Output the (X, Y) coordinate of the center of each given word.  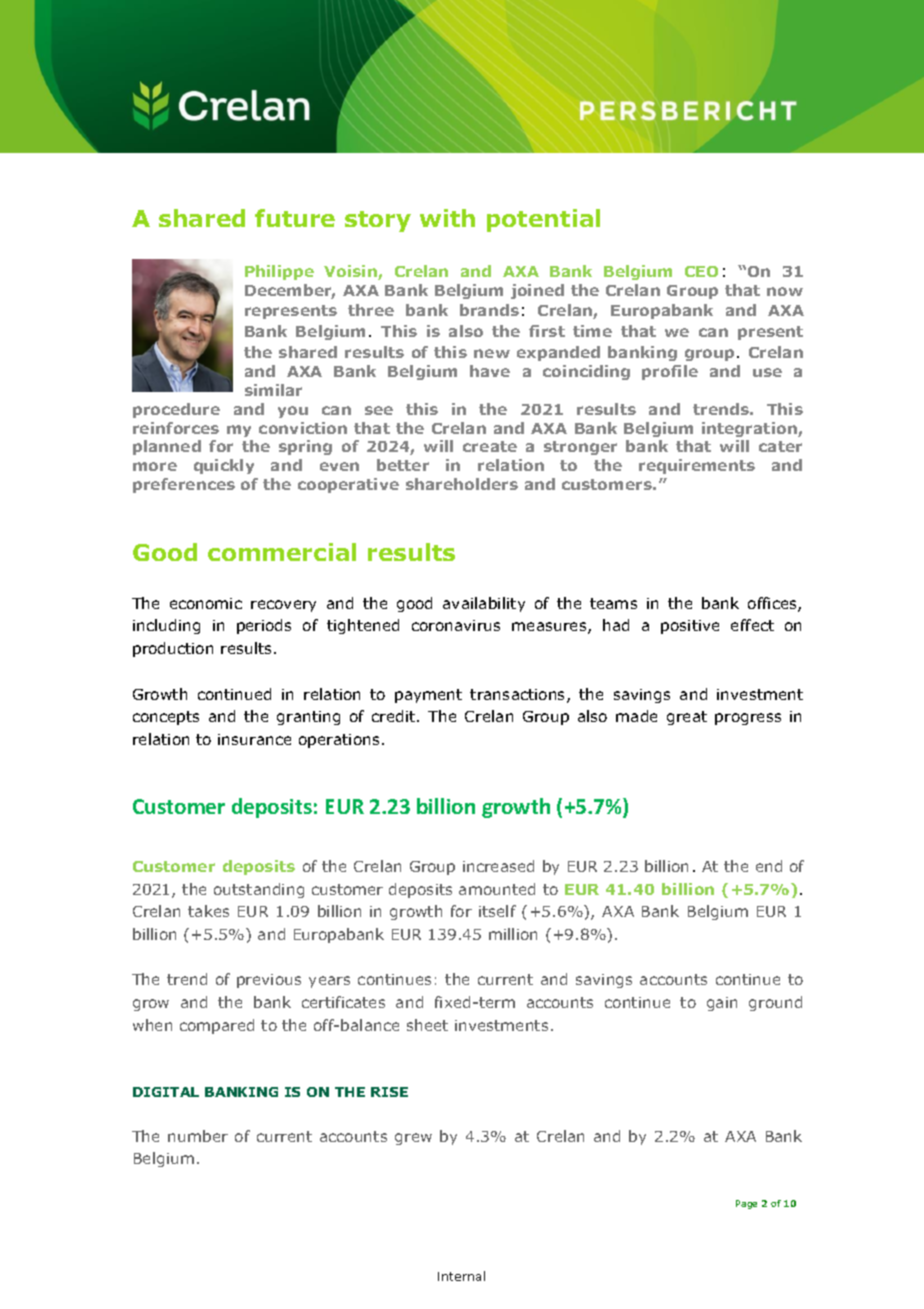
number (198, 1136)
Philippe (279, 272)
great (687, 718)
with (447, 218)
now (785, 291)
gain (722, 1004)
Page (746, 1204)
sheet (427, 1025)
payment (428, 696)
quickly (224, 466)
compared (217, 1026)
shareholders (462, 484)
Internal (461, 1276)
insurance (254, 739)
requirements (697, 466)
